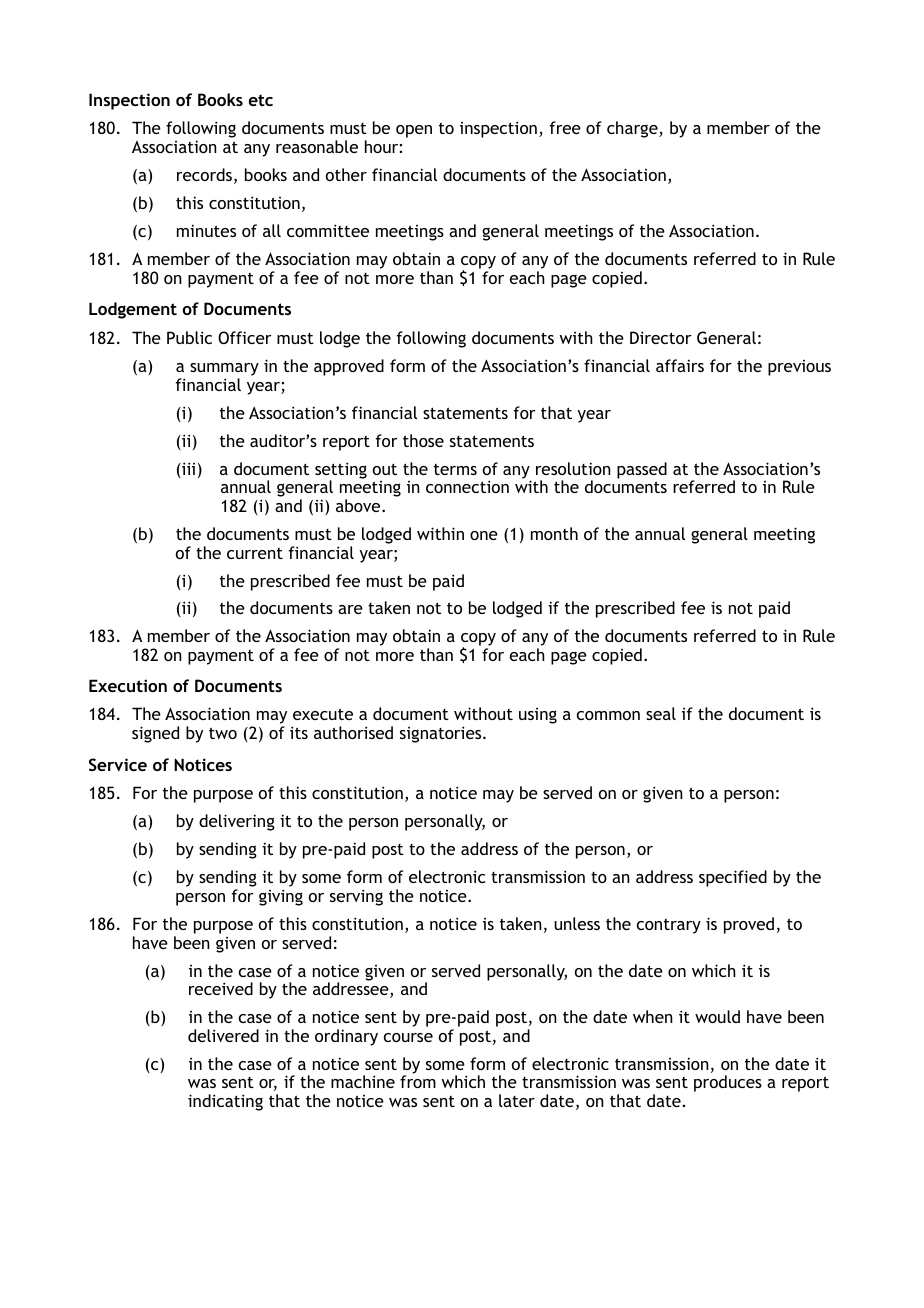  What do you see at coordinates (225, 1102) in the image?
I see `indicating` at bounding box center [225, 1102].
